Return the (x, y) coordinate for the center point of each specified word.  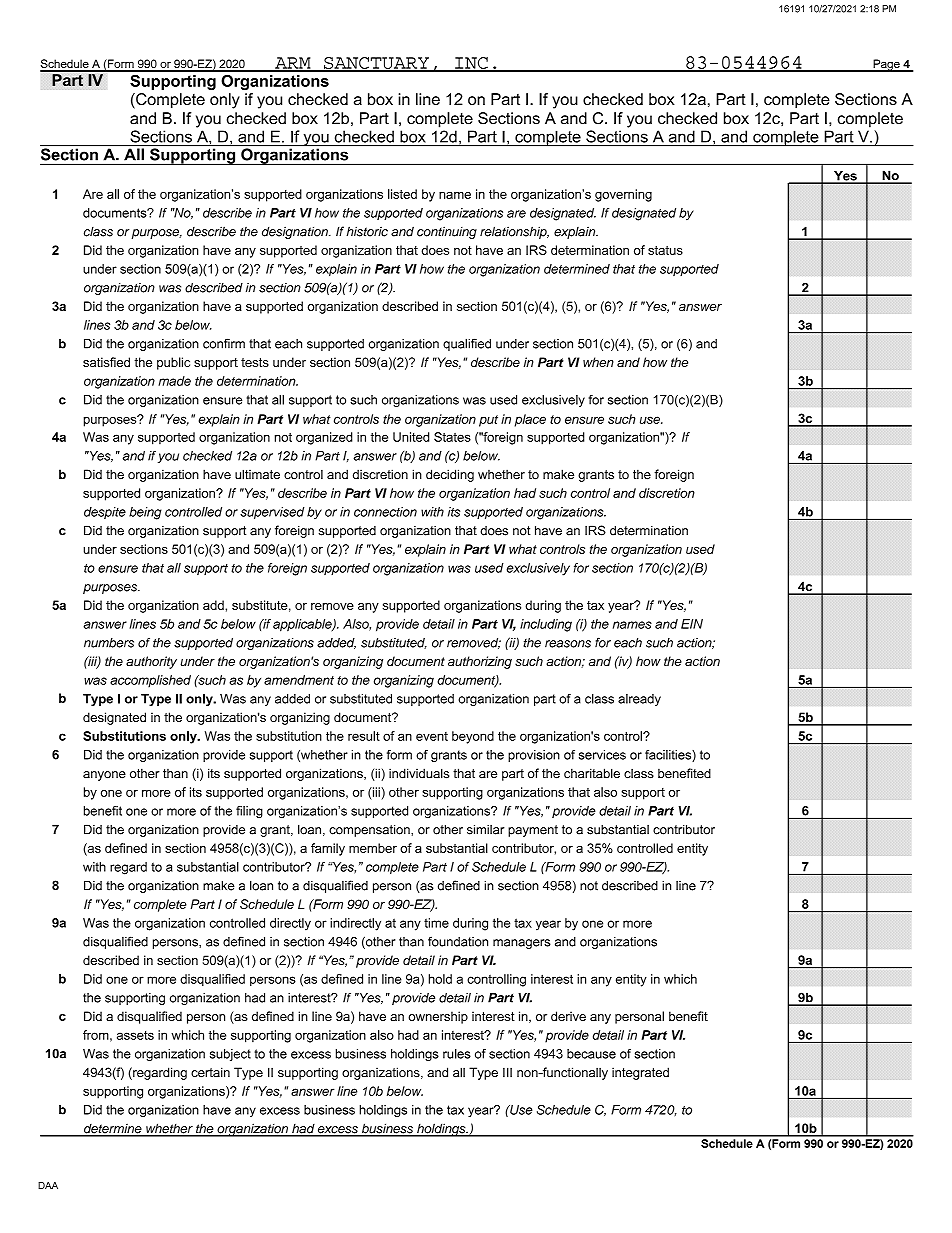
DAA (48, 1185)
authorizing (480, 662)
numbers (109, 643)
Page (886, 65)
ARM (293, 64)
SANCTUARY (376, 64)
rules (457, 1054)
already (639, 700)
